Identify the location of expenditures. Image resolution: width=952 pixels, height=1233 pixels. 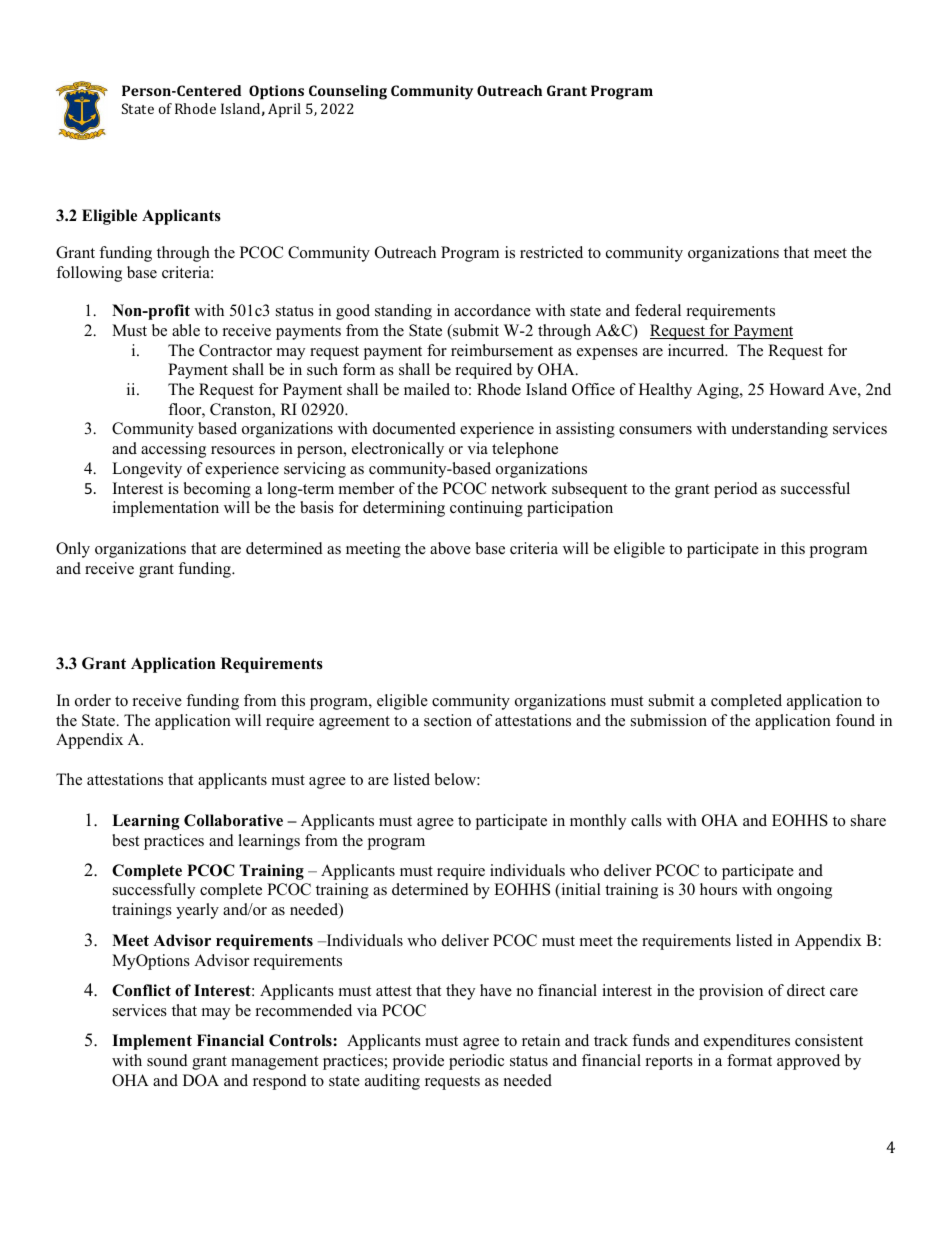
(747, 1042).
